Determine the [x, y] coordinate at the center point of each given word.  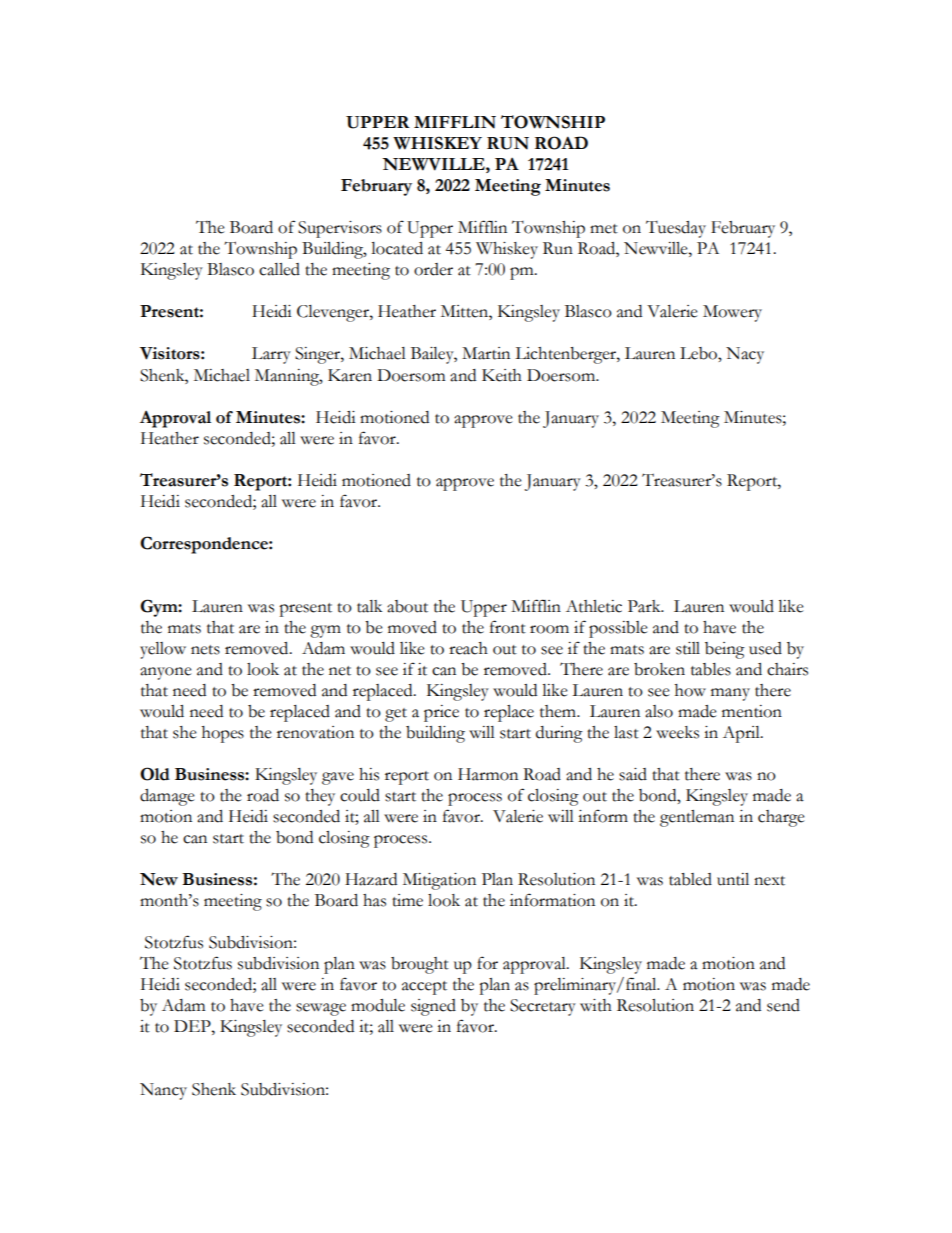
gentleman [697, 818]
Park [645, 606]
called [279, 269]
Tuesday [676, 229]
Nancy [163, 1091]
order [433, 269]
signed [433, 1007]
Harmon [488, 774]
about [407, 606]
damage [167, 797]
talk [369, 606]
